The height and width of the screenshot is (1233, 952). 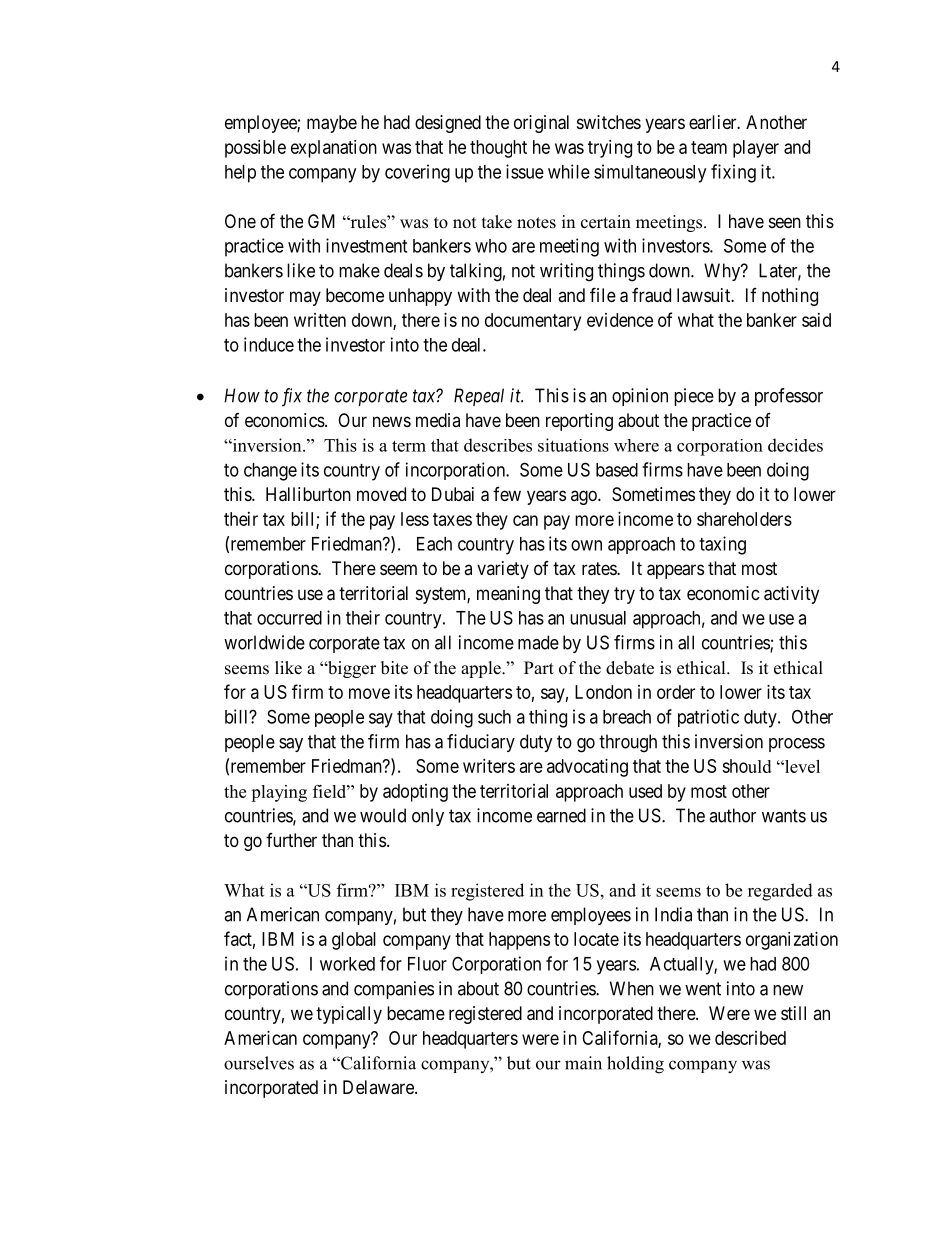 I want to click on issue, so click(x=525, y=171).
